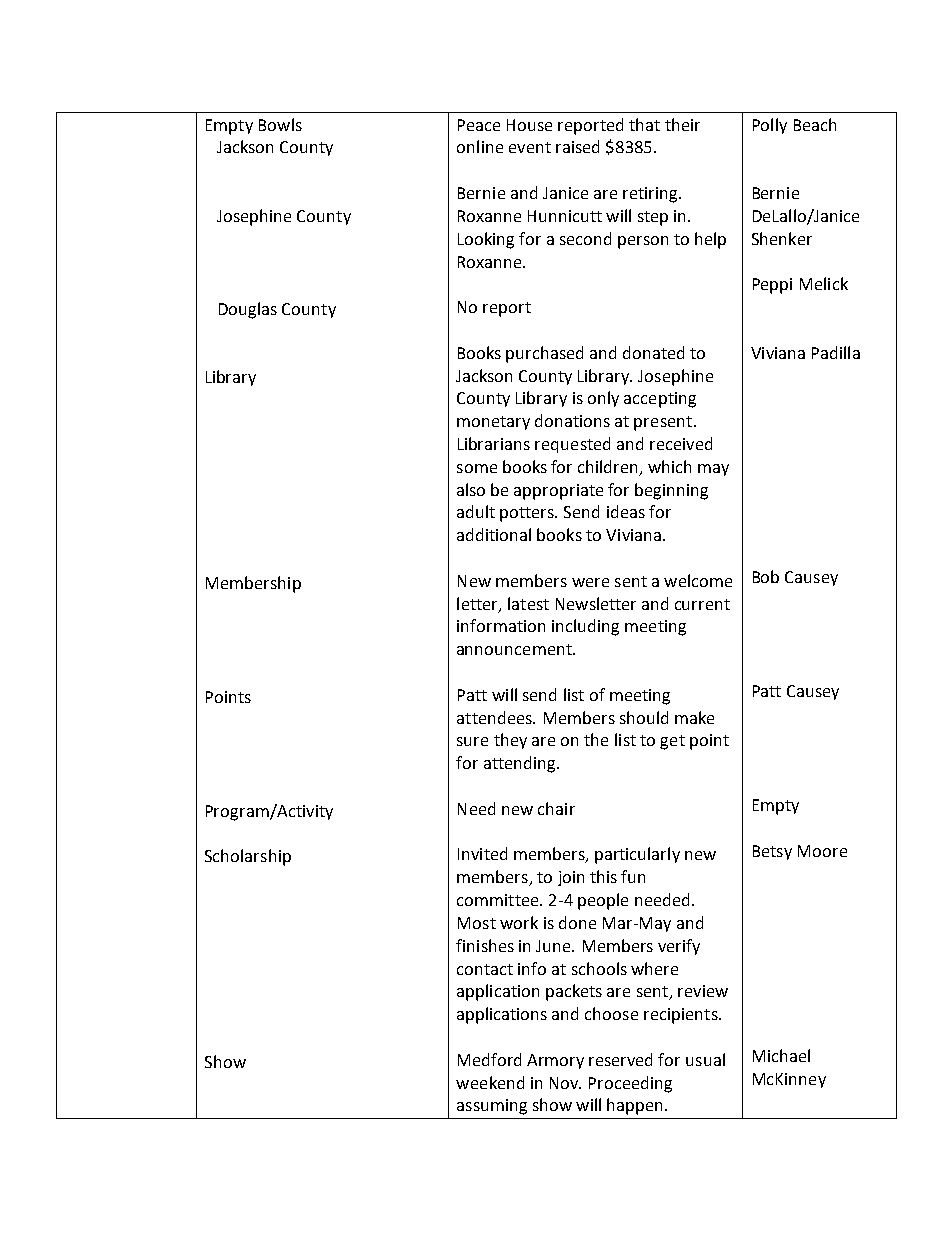 Image resolution: width=952 pixels, height=1233 pixels. I want to click on received, so click(681, 443).
